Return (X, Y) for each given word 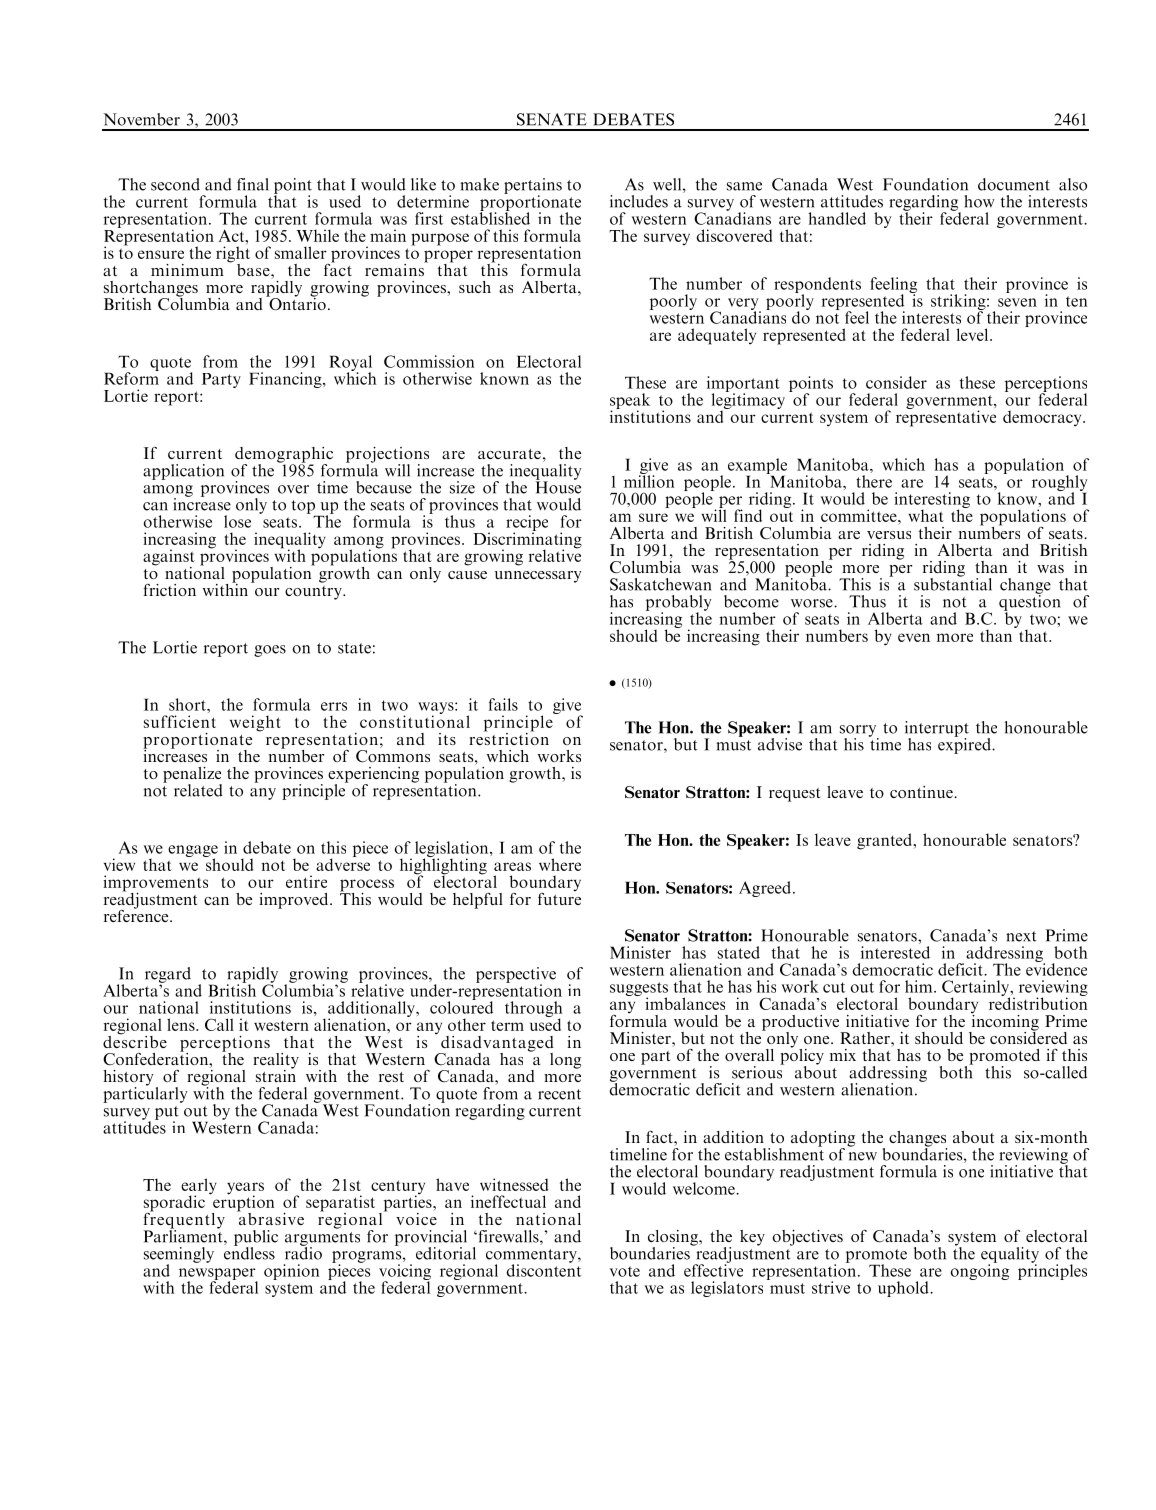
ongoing (979, 1271)
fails (503, 704)
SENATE (552, 119)
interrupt (937, 730)
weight (255, 723)
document (1014, 184)
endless (249, 1252)
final (253, 184)
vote (625, 1271)
